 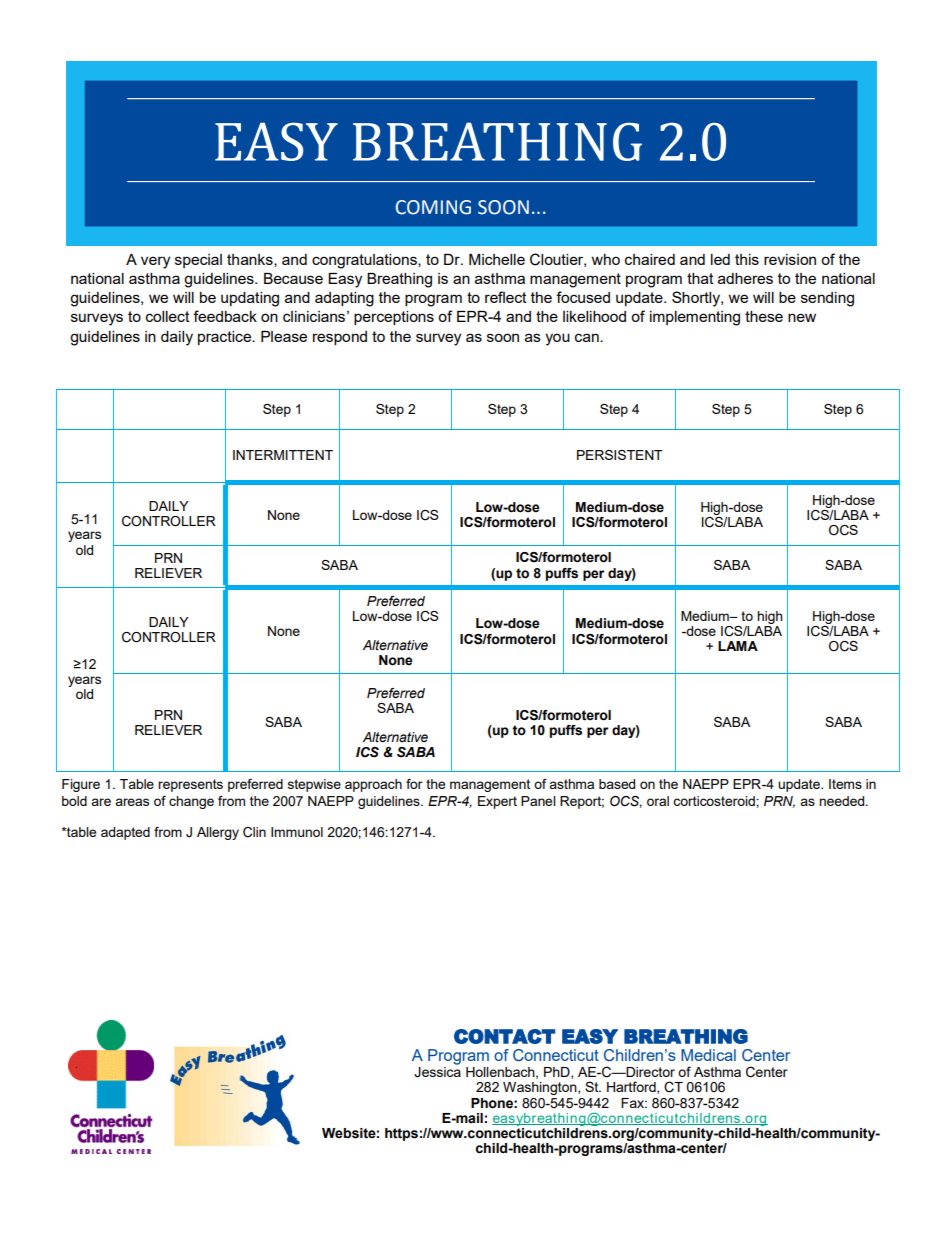 What do you see at coordinates (557, 339) in the screenshot?
I see `you` at bounding box center [557, 339].
